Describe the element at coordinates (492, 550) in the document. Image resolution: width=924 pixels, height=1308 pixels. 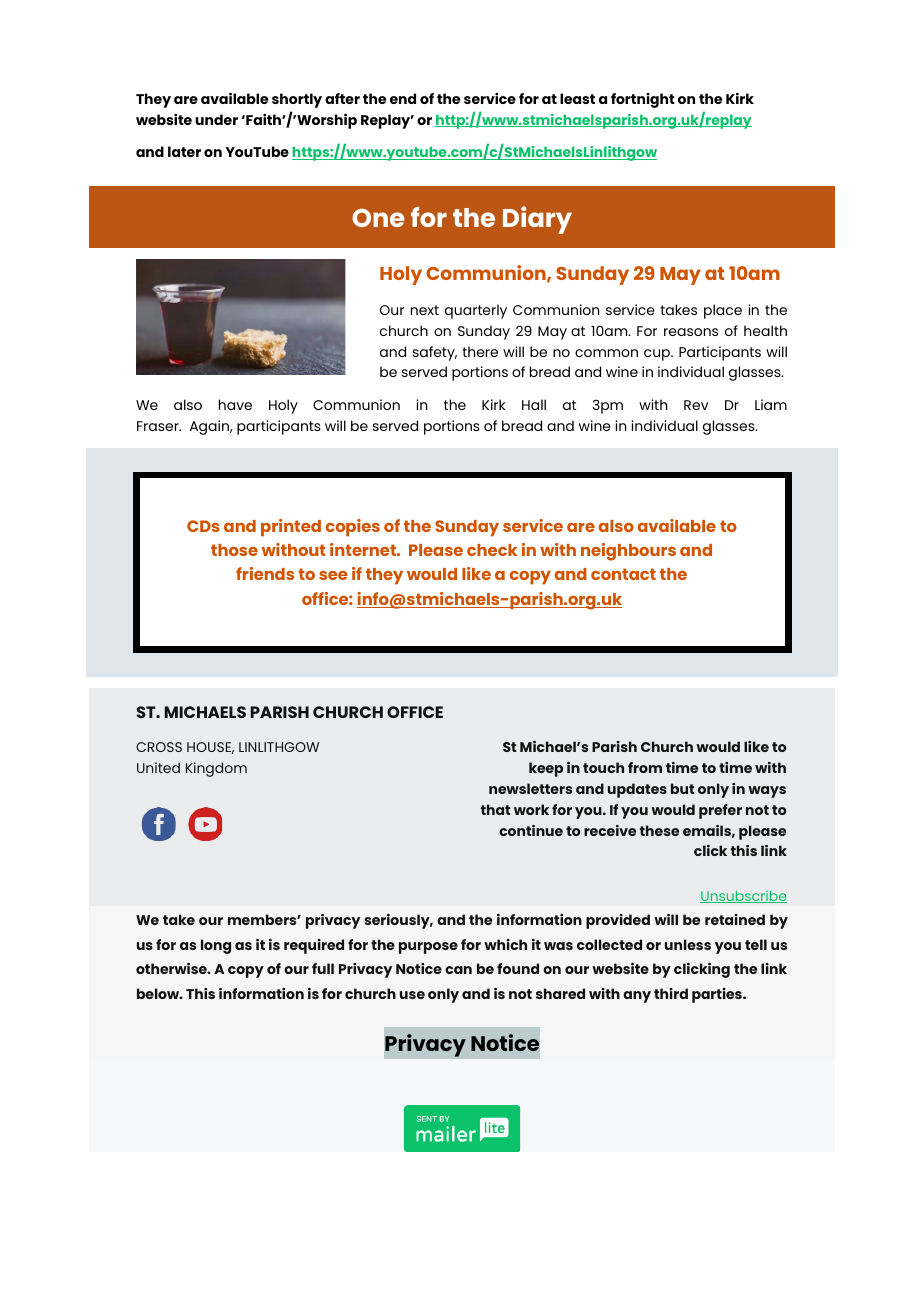
I see `check` at that location.
